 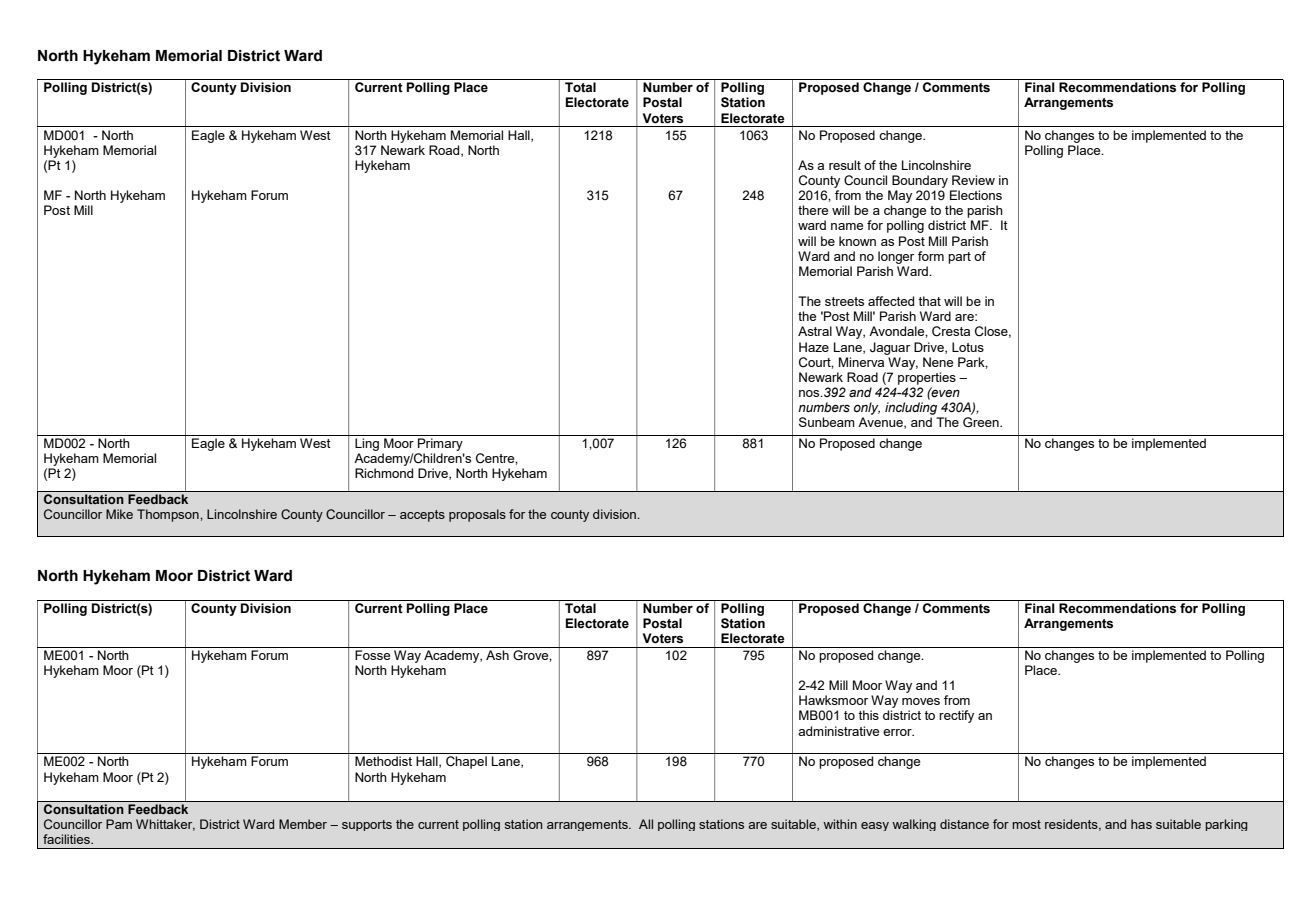 I want to click on proposals, so click(x=477, y=515).
